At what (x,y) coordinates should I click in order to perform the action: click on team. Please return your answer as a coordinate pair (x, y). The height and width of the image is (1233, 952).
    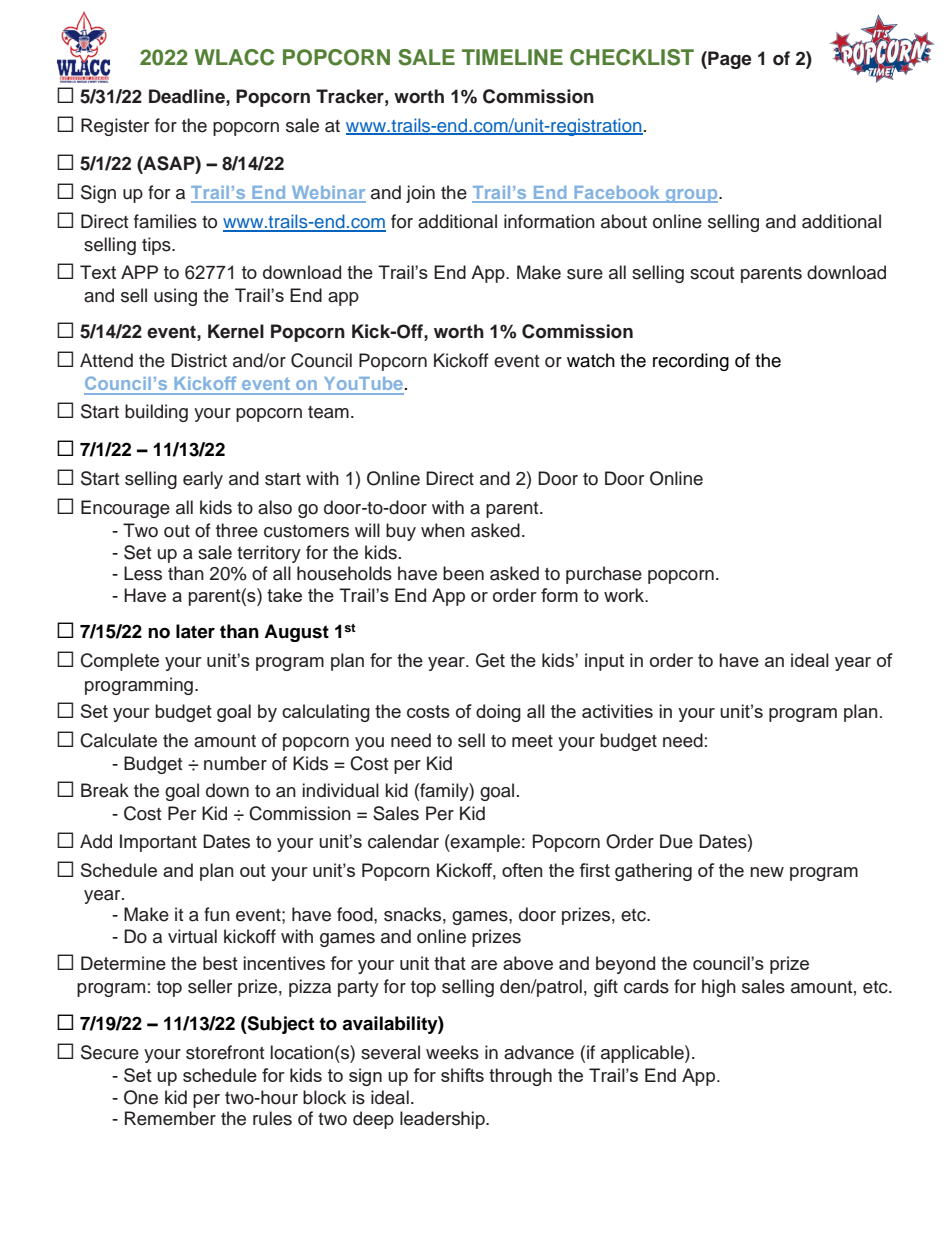
    Looking at the image, I should click on (328, 412).
